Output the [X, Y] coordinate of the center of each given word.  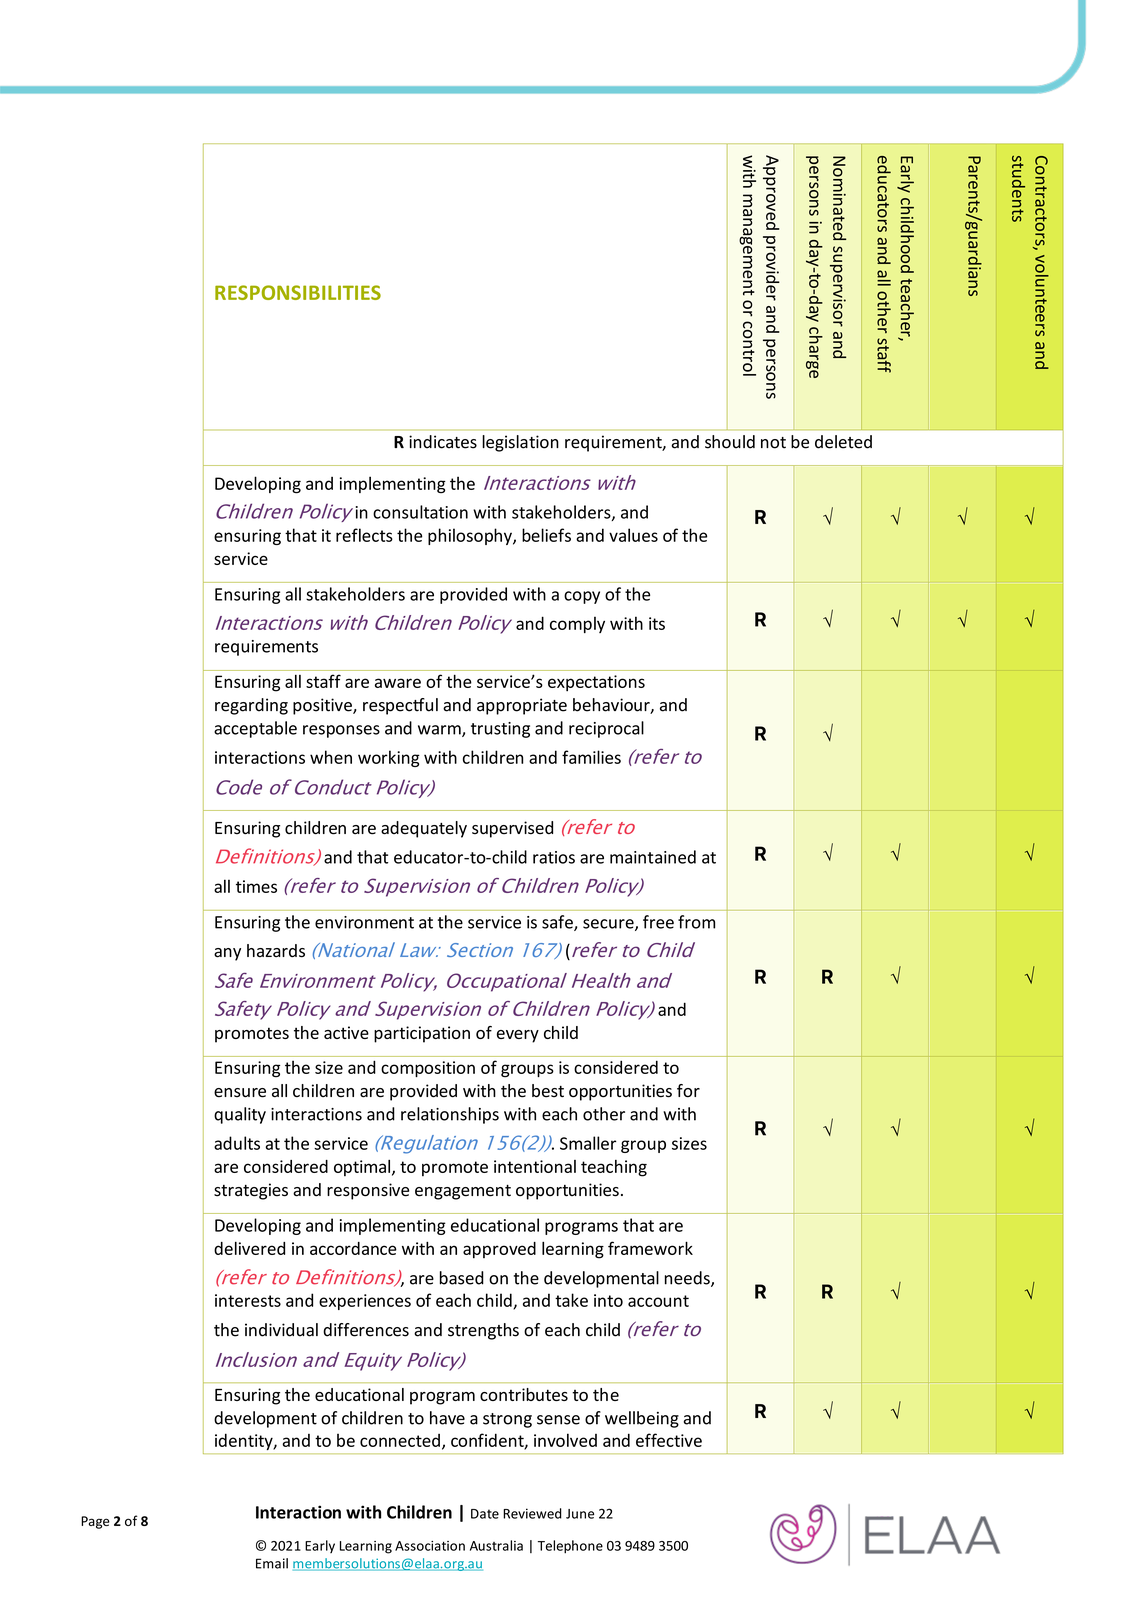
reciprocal [606, 729]
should [730, 442]
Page [95, 1522]
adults [237, 1143]
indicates [443, 442]
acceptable [255, 729]
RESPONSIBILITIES [298, 292]
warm [440, 731]
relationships [450, 1115]
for [688, 1091]
